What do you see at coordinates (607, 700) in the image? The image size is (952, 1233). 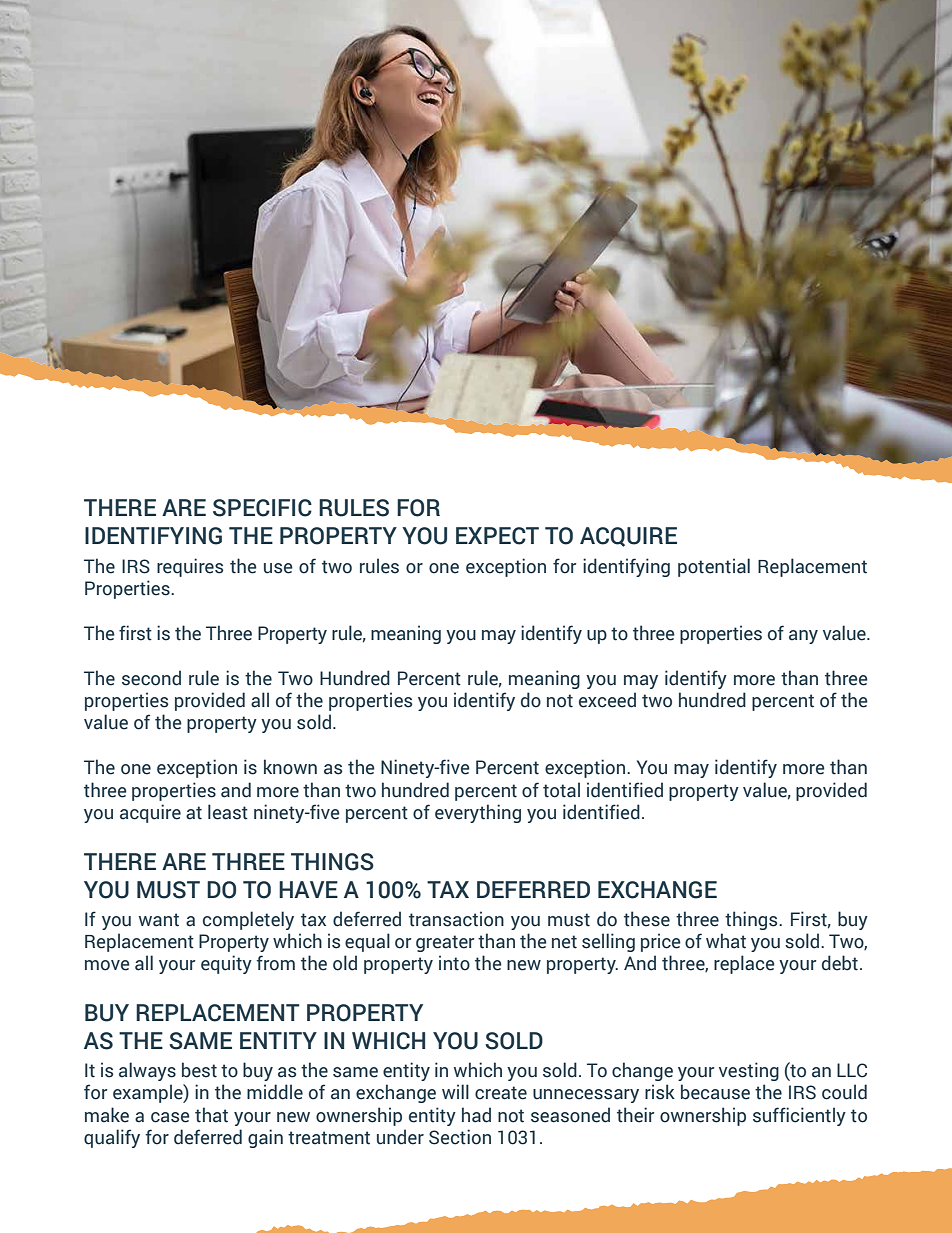 I see `exceed` at bounding box center [607, 700].
